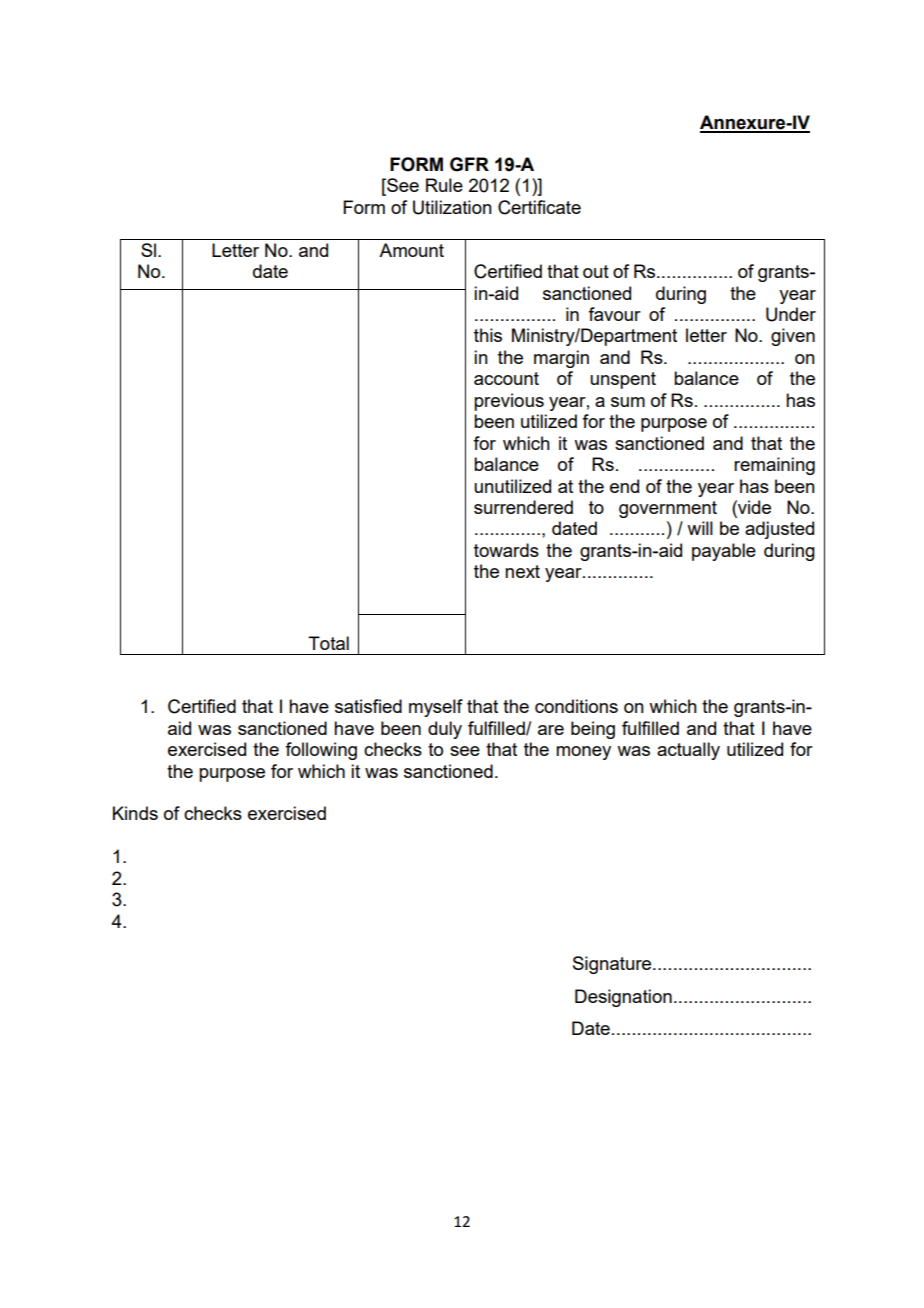  Describe the element at coordinates (411, 250) in the image. I see `Amount` at that location.
